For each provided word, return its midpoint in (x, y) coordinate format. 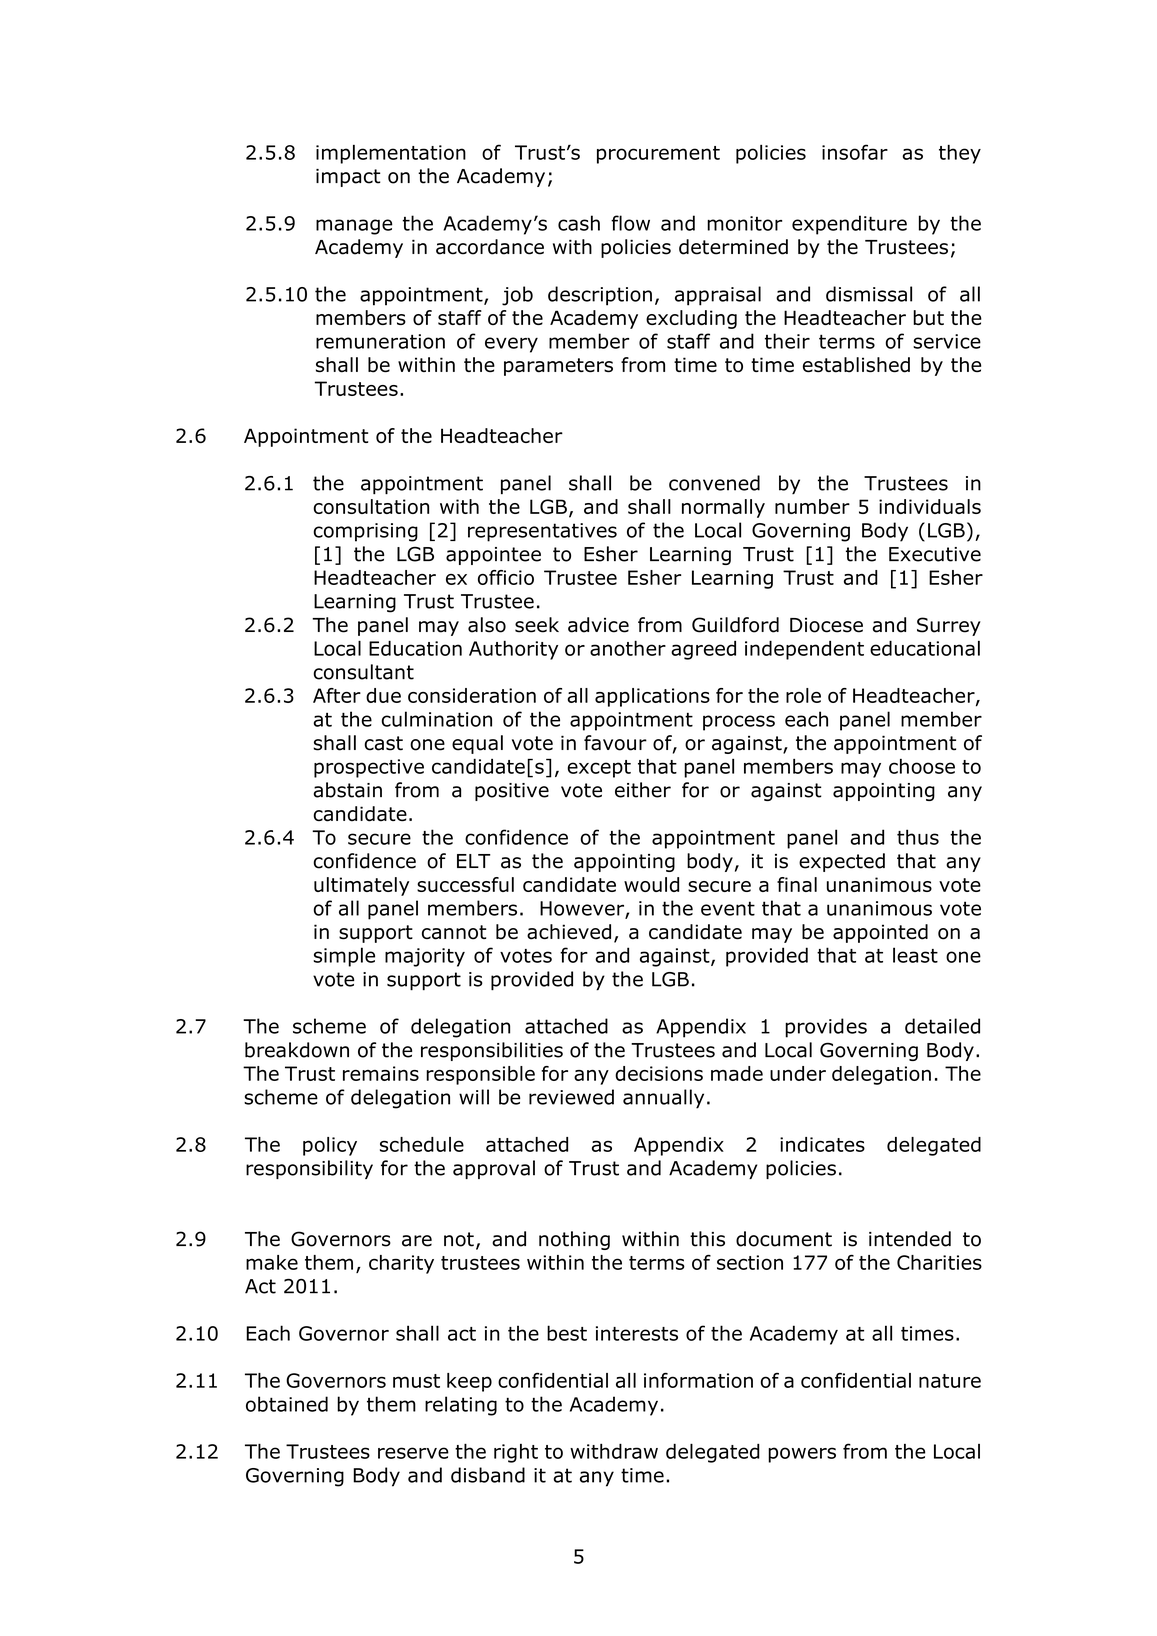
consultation (371, 506)
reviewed (571, 1097)
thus (918, 837)
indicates (822, 1144)
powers (802, 1455)
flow (630, 223)
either (643, 790)
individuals (930, 506)
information (698, 1380)
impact (348, 178)
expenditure (849, 225)
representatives (542, 532)
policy (330, 1146)
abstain (348, 790)
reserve (413, 1453)
